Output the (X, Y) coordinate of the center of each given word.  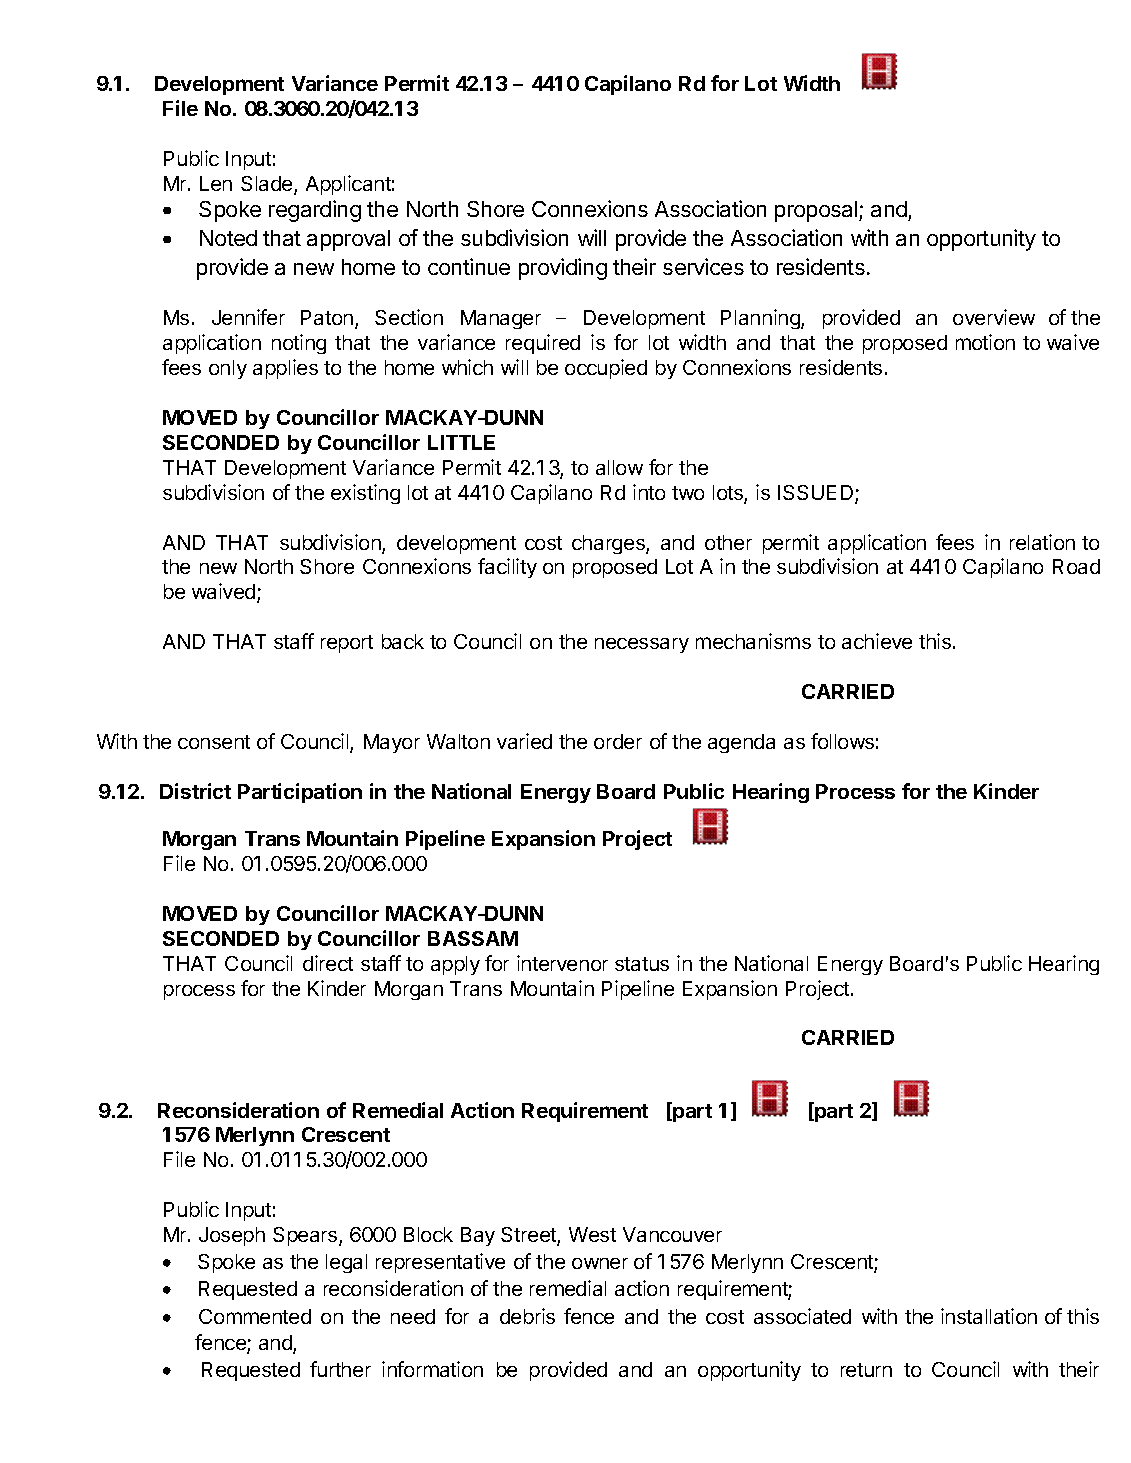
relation (1042, 542)
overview (994, 317)
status (642, 964)
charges (609, 544)
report (347, 644)
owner (600, 1263)
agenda (741, 743)
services (703, 266)
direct (328, 963)
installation (989, 1316)
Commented (255, 1316)
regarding (315, 211)
